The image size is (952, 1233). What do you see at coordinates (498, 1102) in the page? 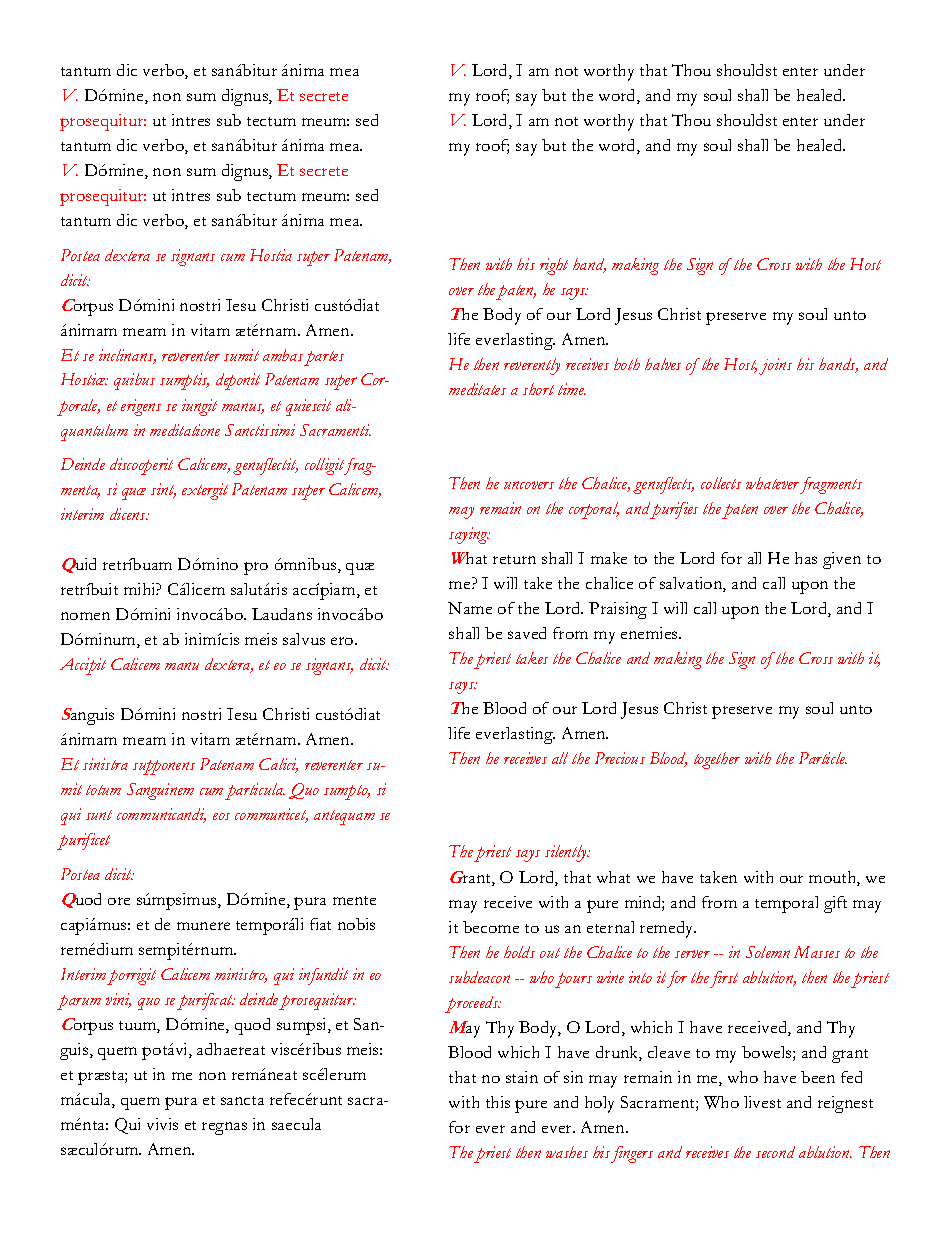
I see `this` at bounding box center [498, 1102].
